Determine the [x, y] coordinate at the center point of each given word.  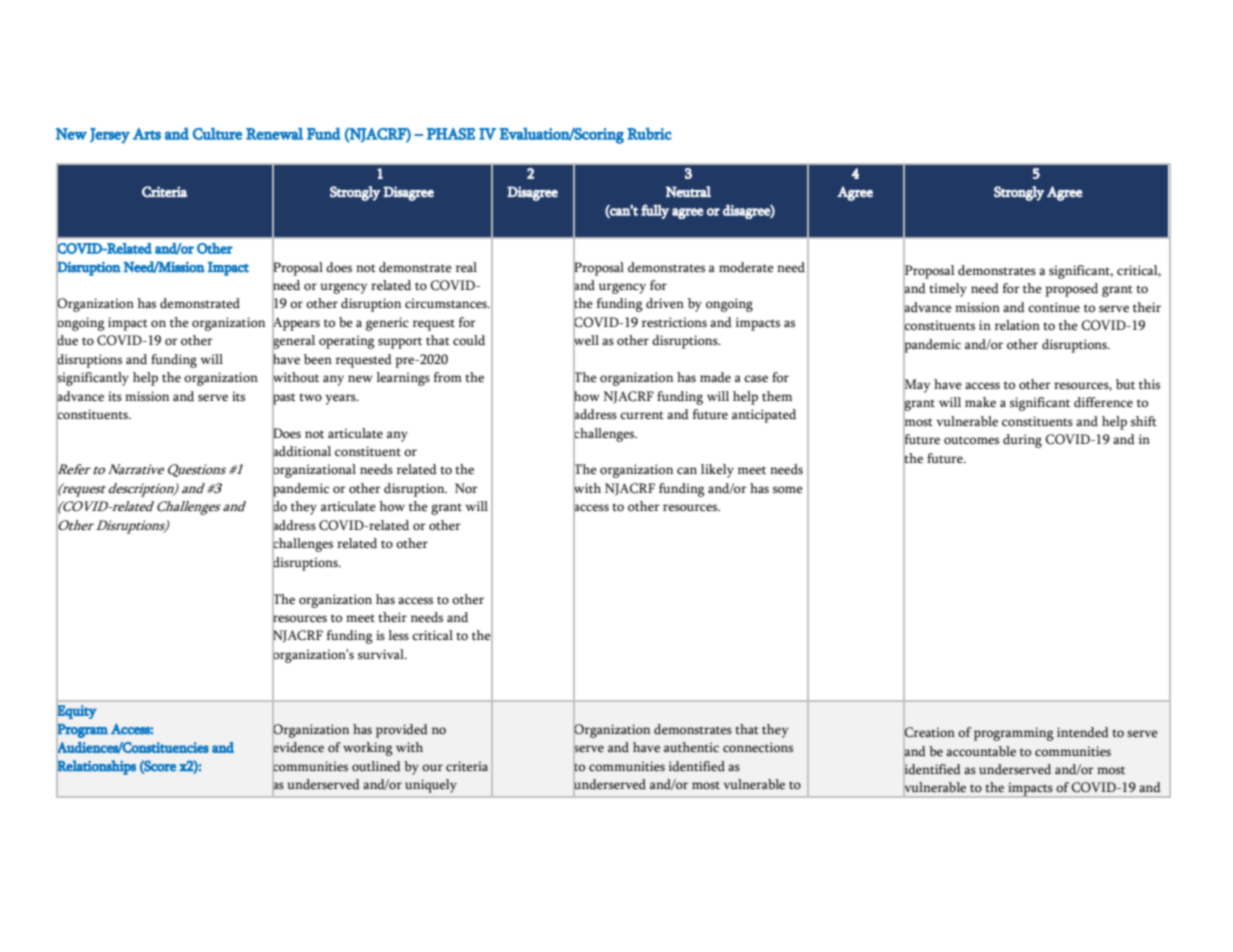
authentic [691, 747]
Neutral [688, 192]
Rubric [649, 133]
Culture [217, 133]
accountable [981, 751]
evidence [298, 747]
